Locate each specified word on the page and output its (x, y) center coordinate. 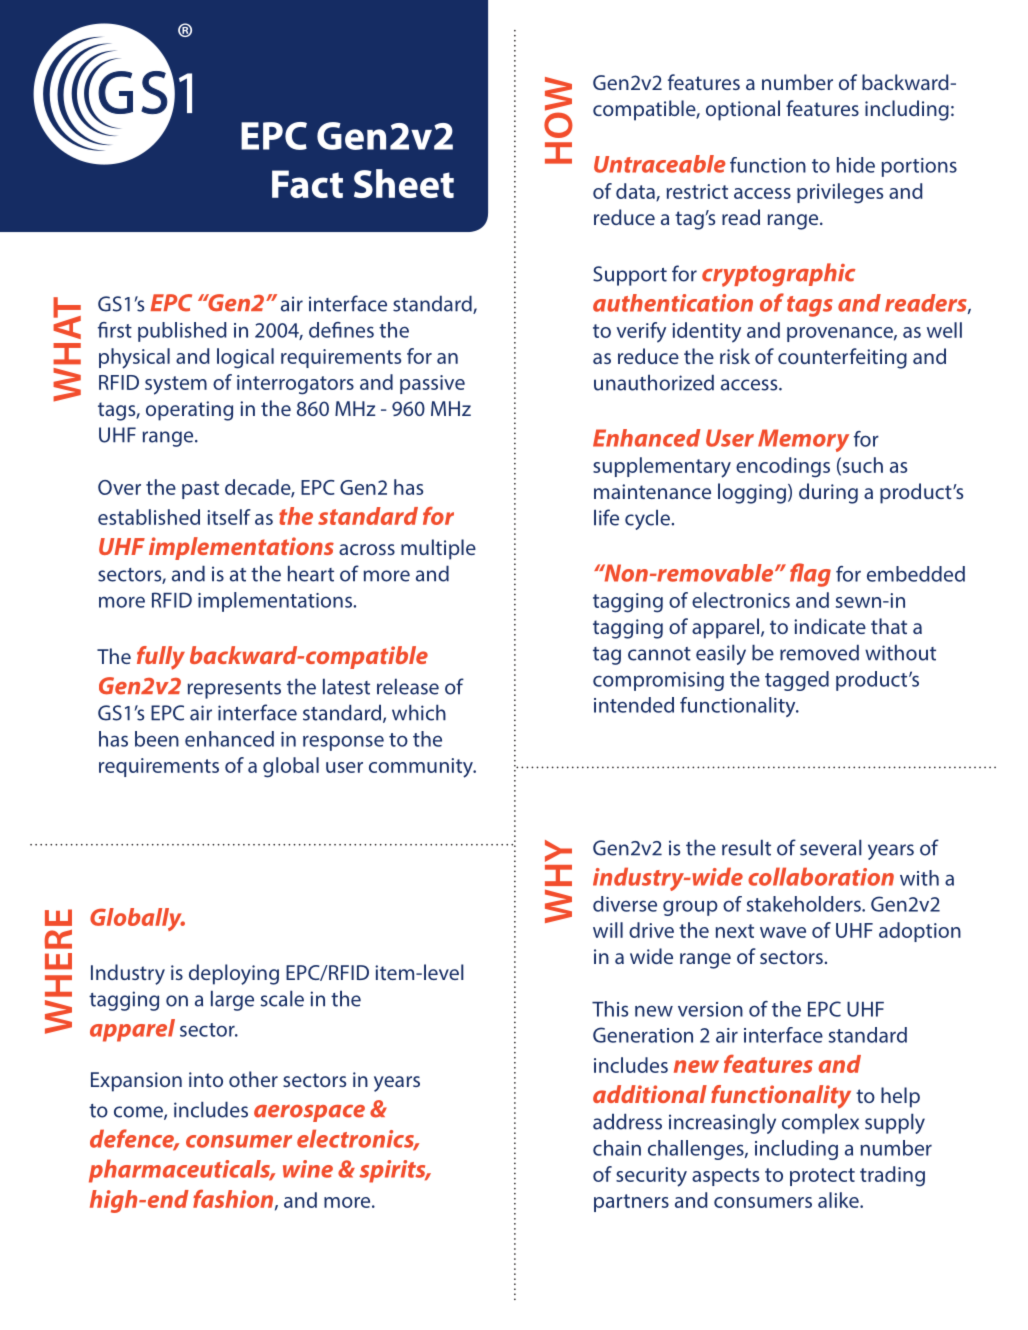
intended (634, 705)
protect (822, 1177)
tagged (797, 681)
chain (617, 1148)
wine (308, 1169)
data (636, 192)
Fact (307, 184)
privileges (840, 193)
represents (234, 690)
